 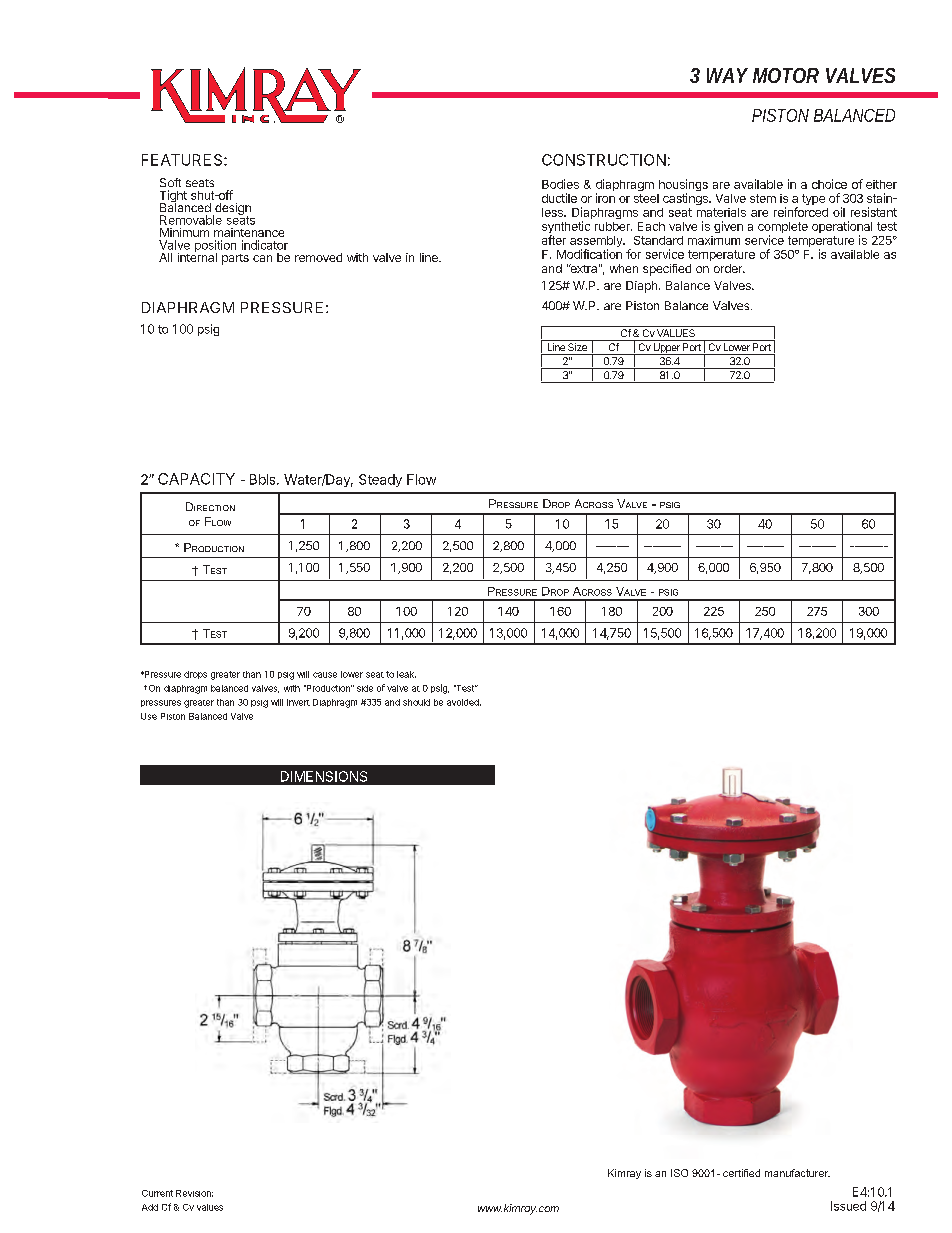 What do you see at coordinates (416, 702) in the screenshot?
I see `should` at bounding box center [416, 702].
